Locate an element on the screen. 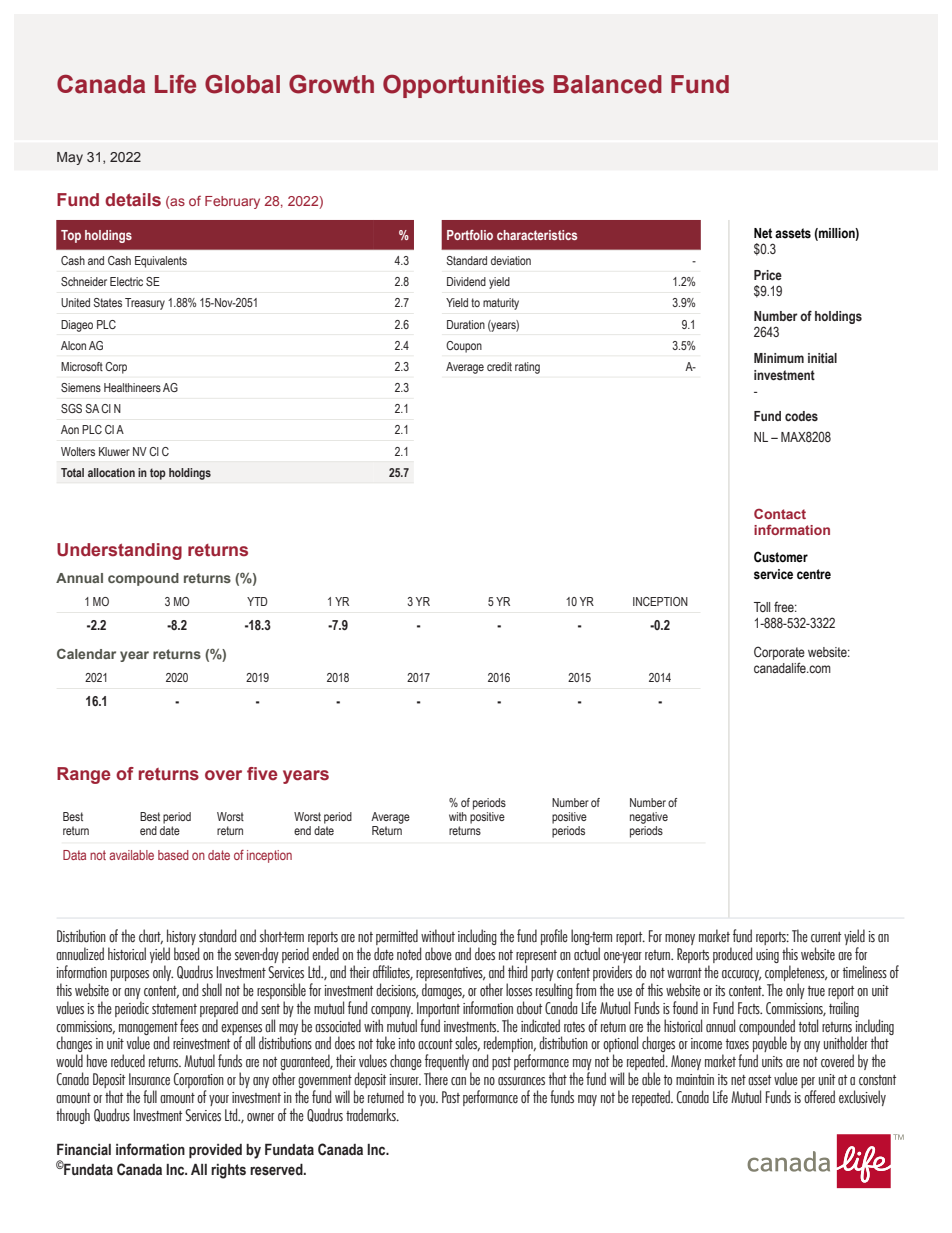 The image size is (952, 1233). history is located at coordinates (181, 937).
